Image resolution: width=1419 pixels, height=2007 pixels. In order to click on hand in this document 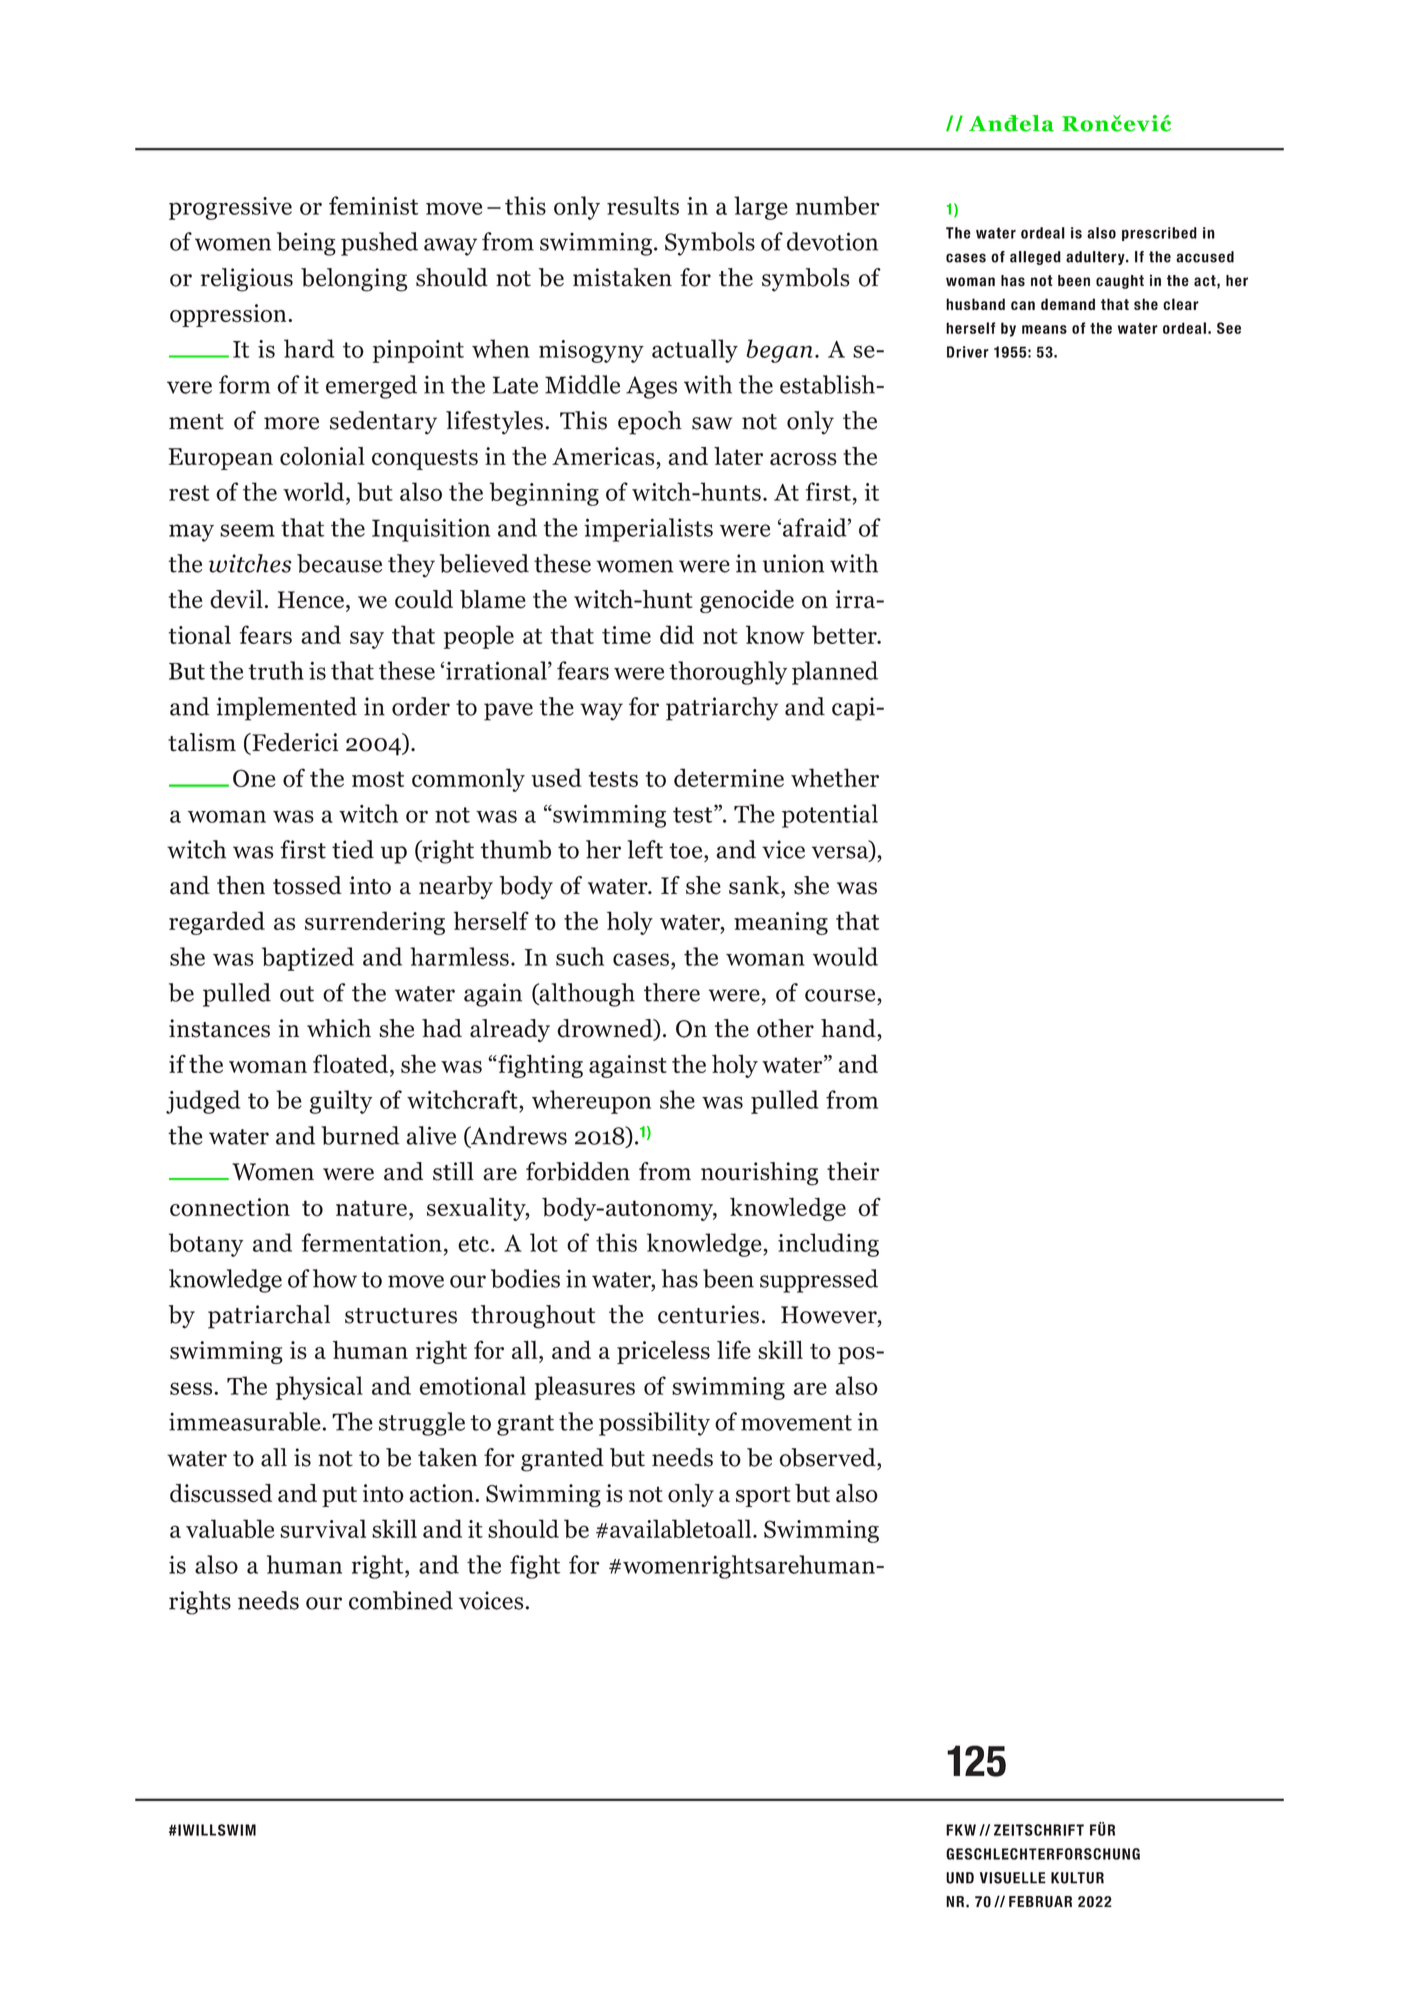, I will do `click(849, 1028)`.
